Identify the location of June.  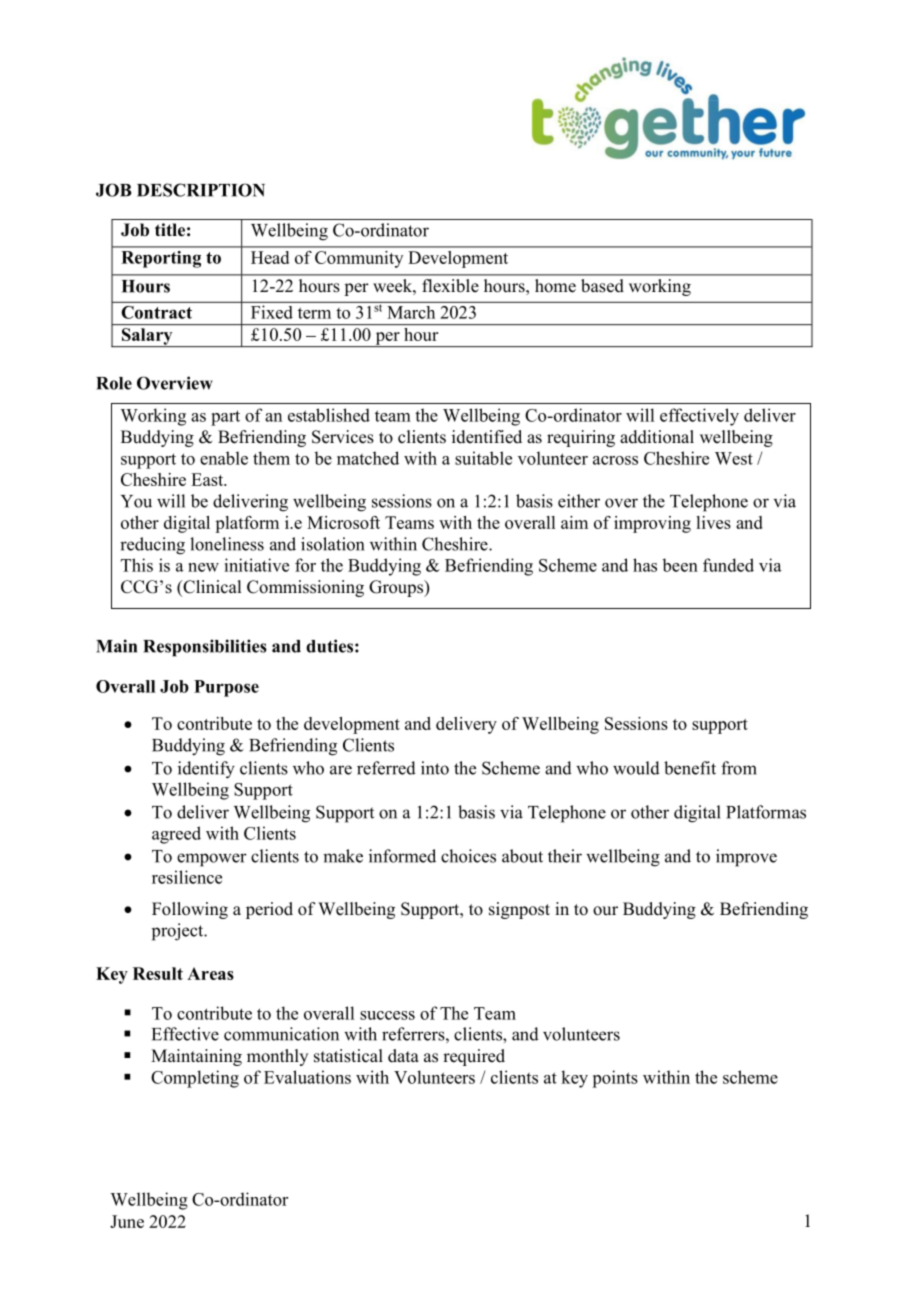
(127, 1221).
